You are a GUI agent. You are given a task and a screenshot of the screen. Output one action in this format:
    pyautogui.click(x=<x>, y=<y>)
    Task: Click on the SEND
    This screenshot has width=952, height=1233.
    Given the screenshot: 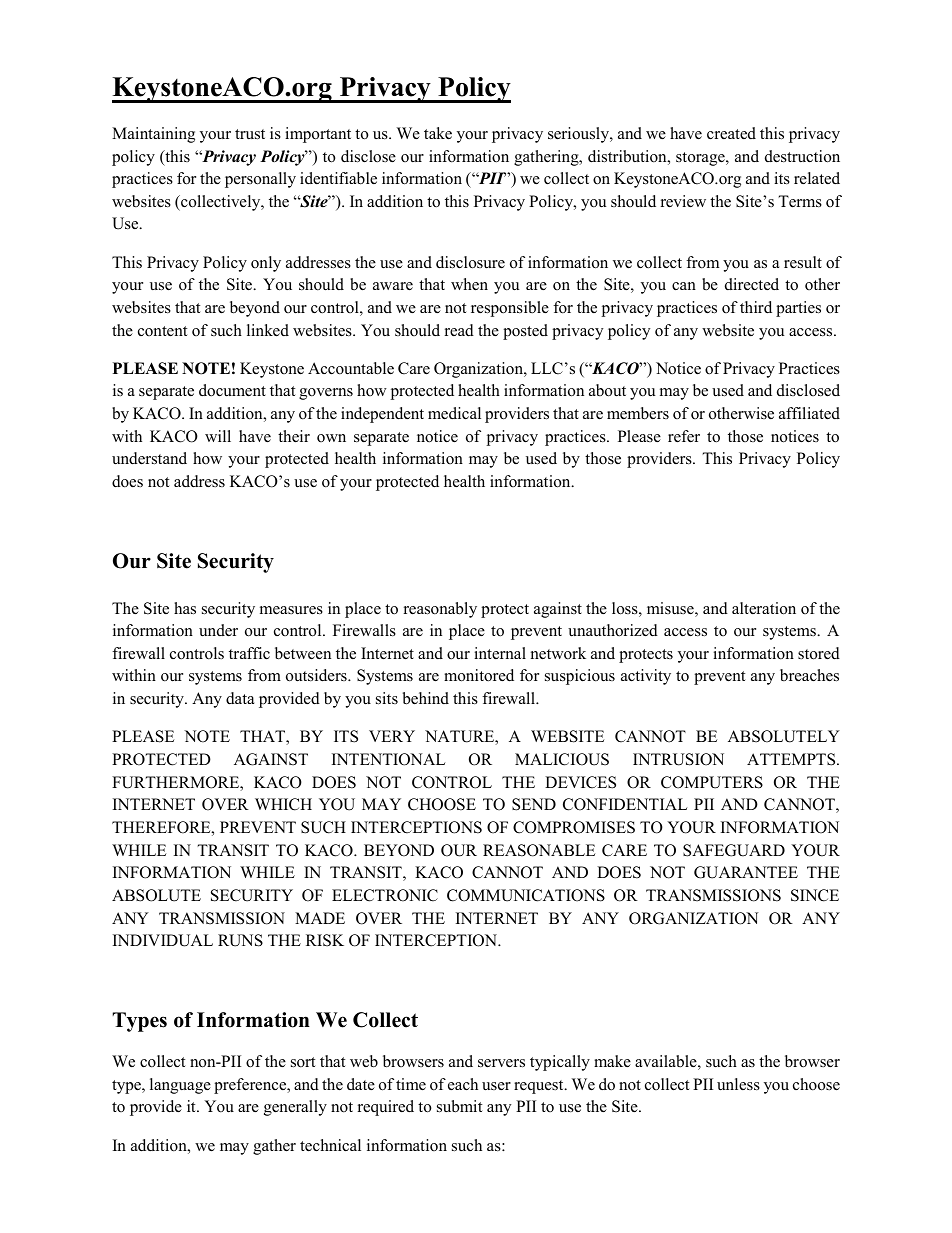 What is the action you would take?
    pyautogui.click(x=534, y=804)
